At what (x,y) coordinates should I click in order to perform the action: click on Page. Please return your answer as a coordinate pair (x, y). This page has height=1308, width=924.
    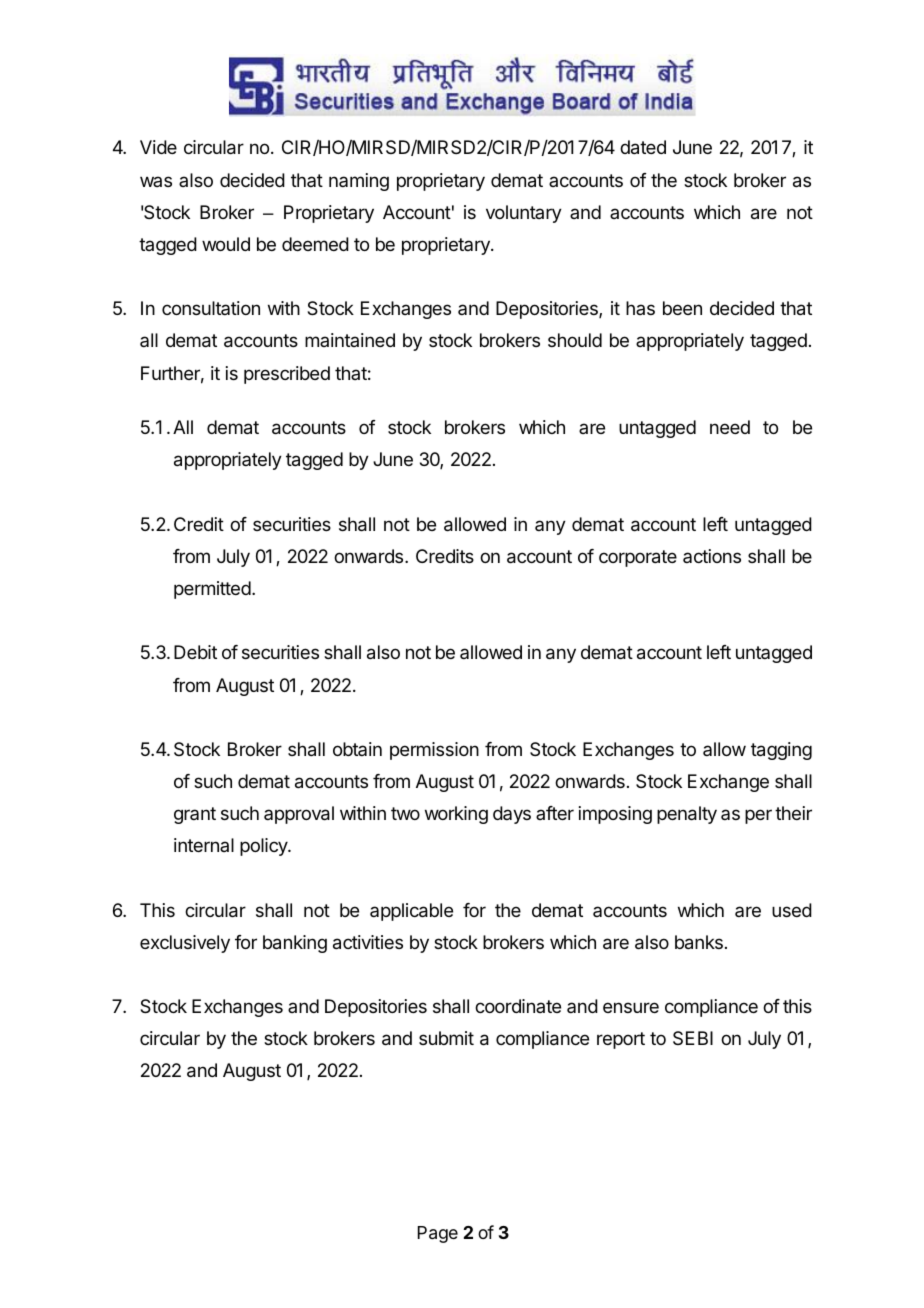
    Looking at the image, I should click on (438, 1234).
